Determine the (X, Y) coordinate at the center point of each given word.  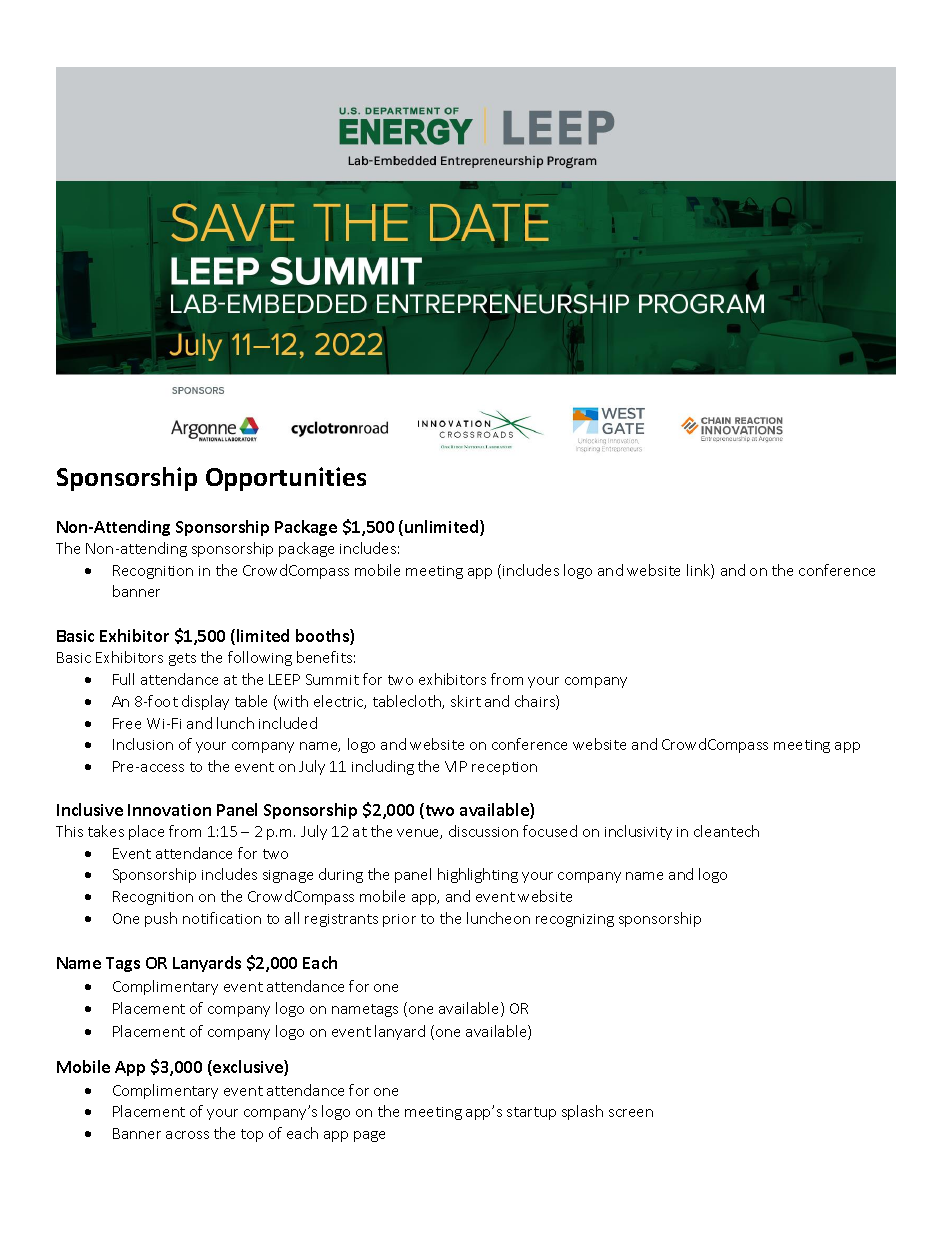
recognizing (575, 920)
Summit (332, 679)
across (187, 1135)
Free (127, 723)
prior (399, 920)
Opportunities (286, 479)
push (161, 919)
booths (323, 637)
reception (504, 768)
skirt (466, 701)
